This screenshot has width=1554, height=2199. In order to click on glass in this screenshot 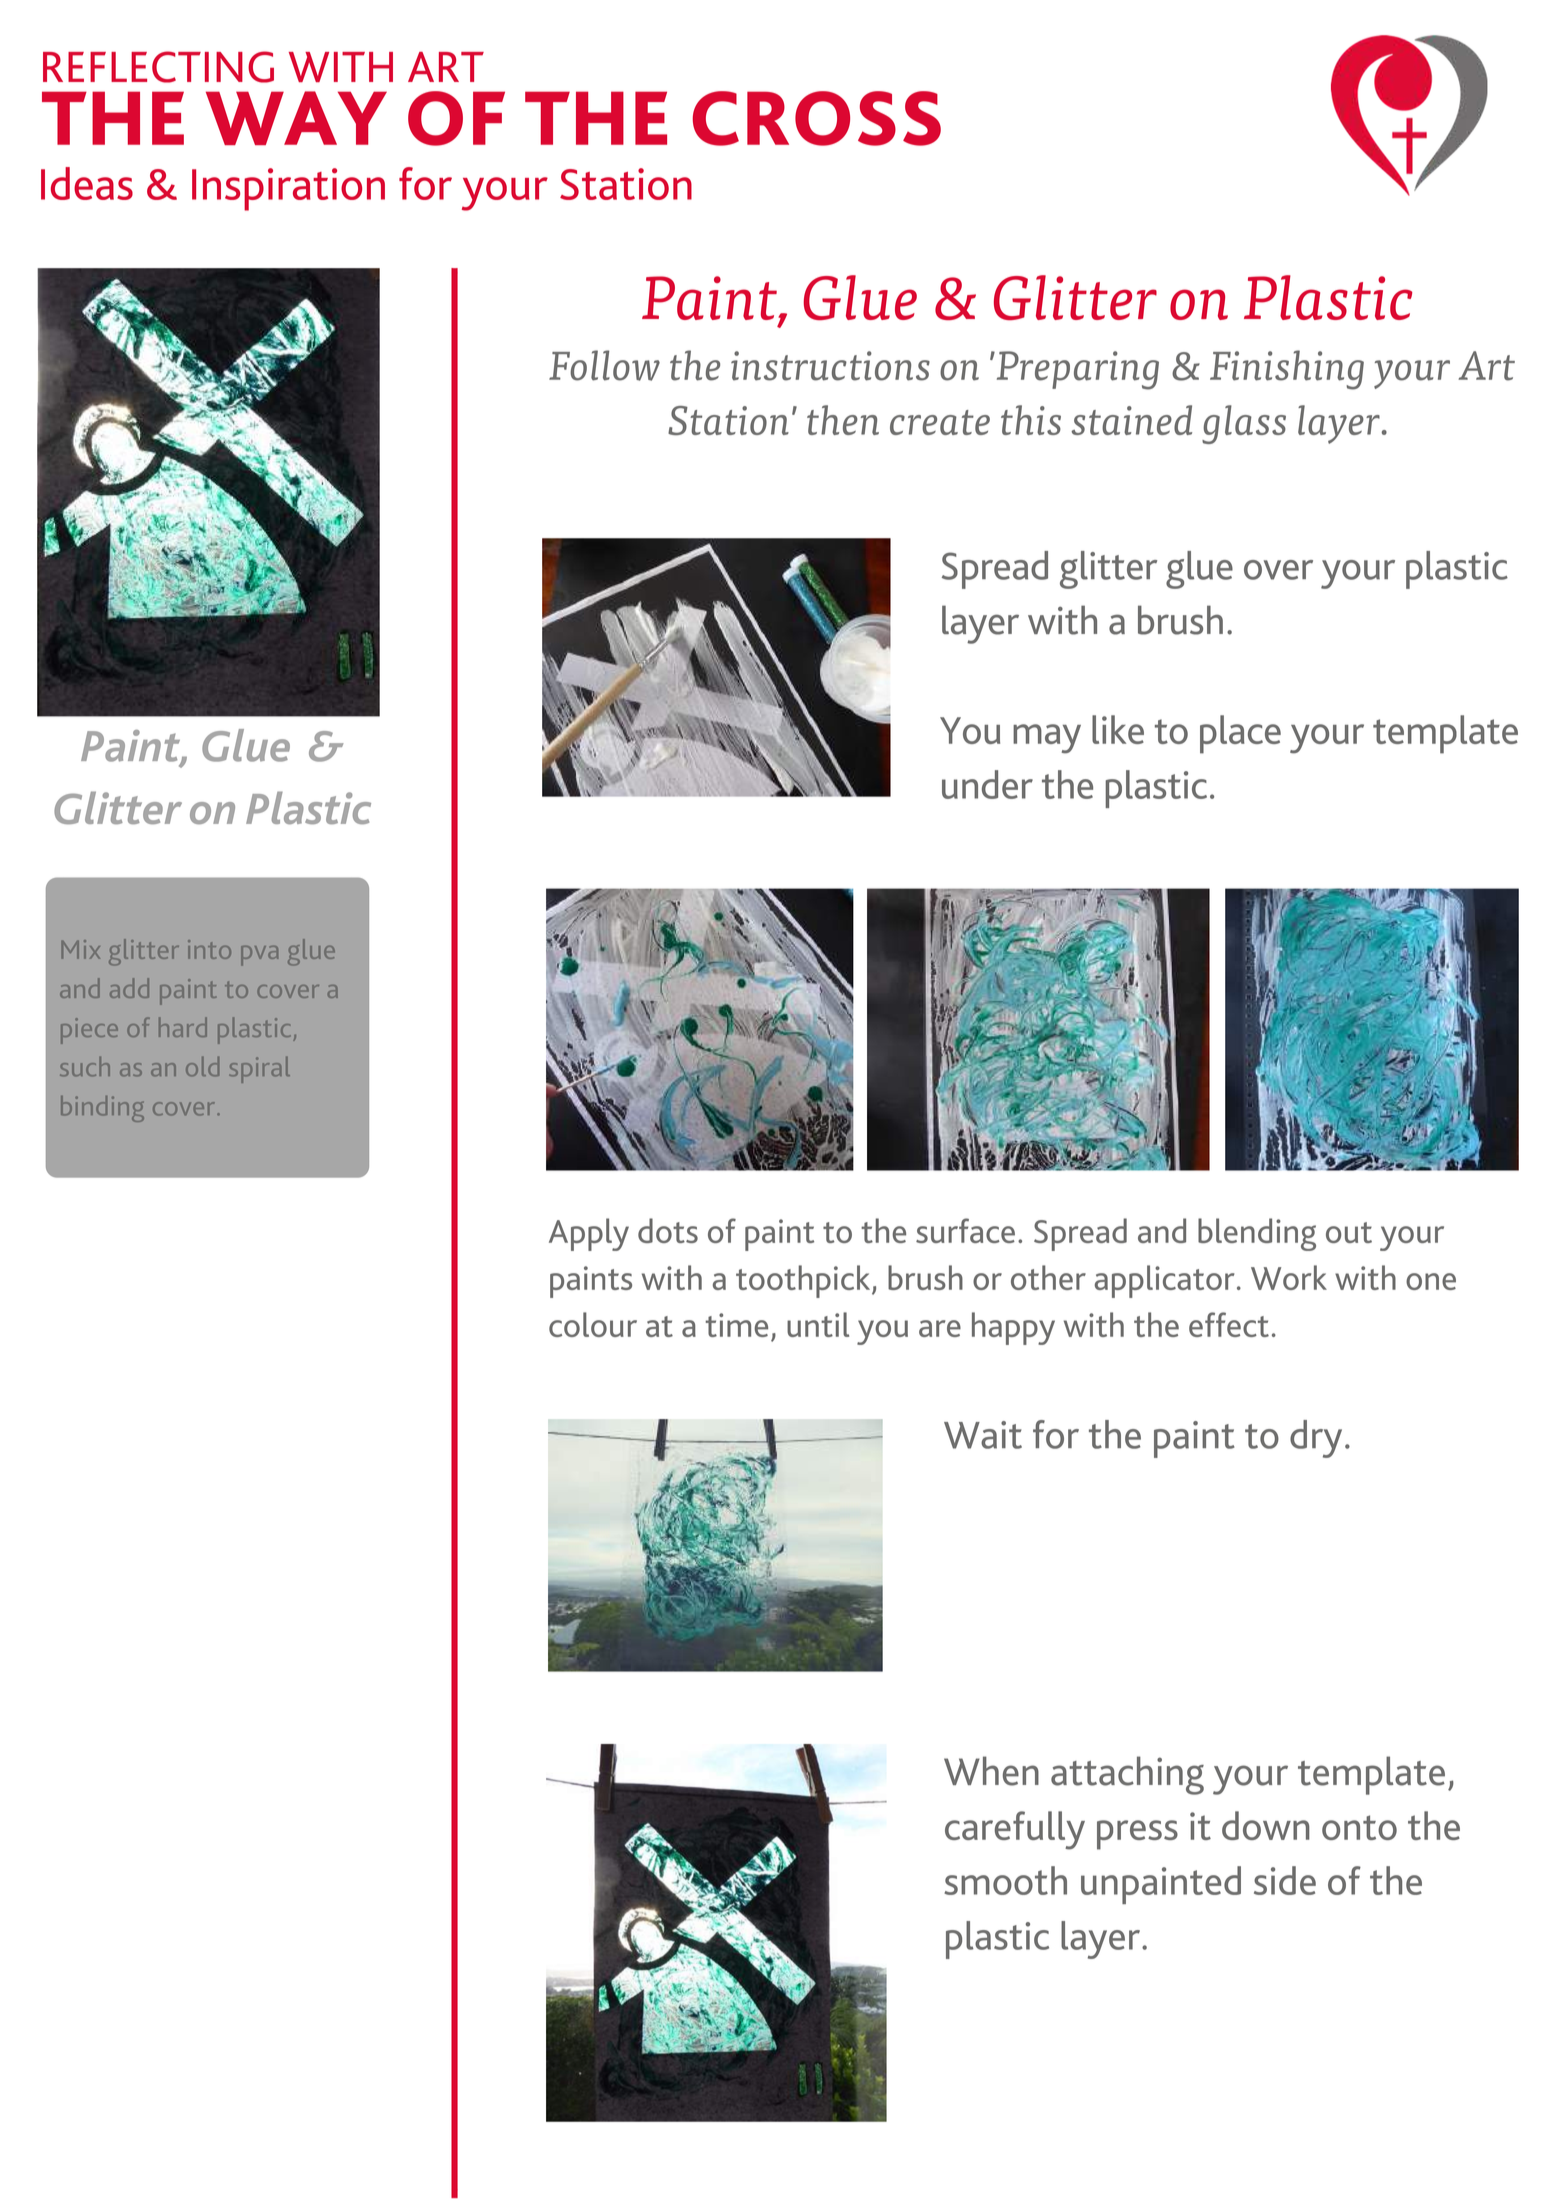, I will do `click(1244, 424)`.
